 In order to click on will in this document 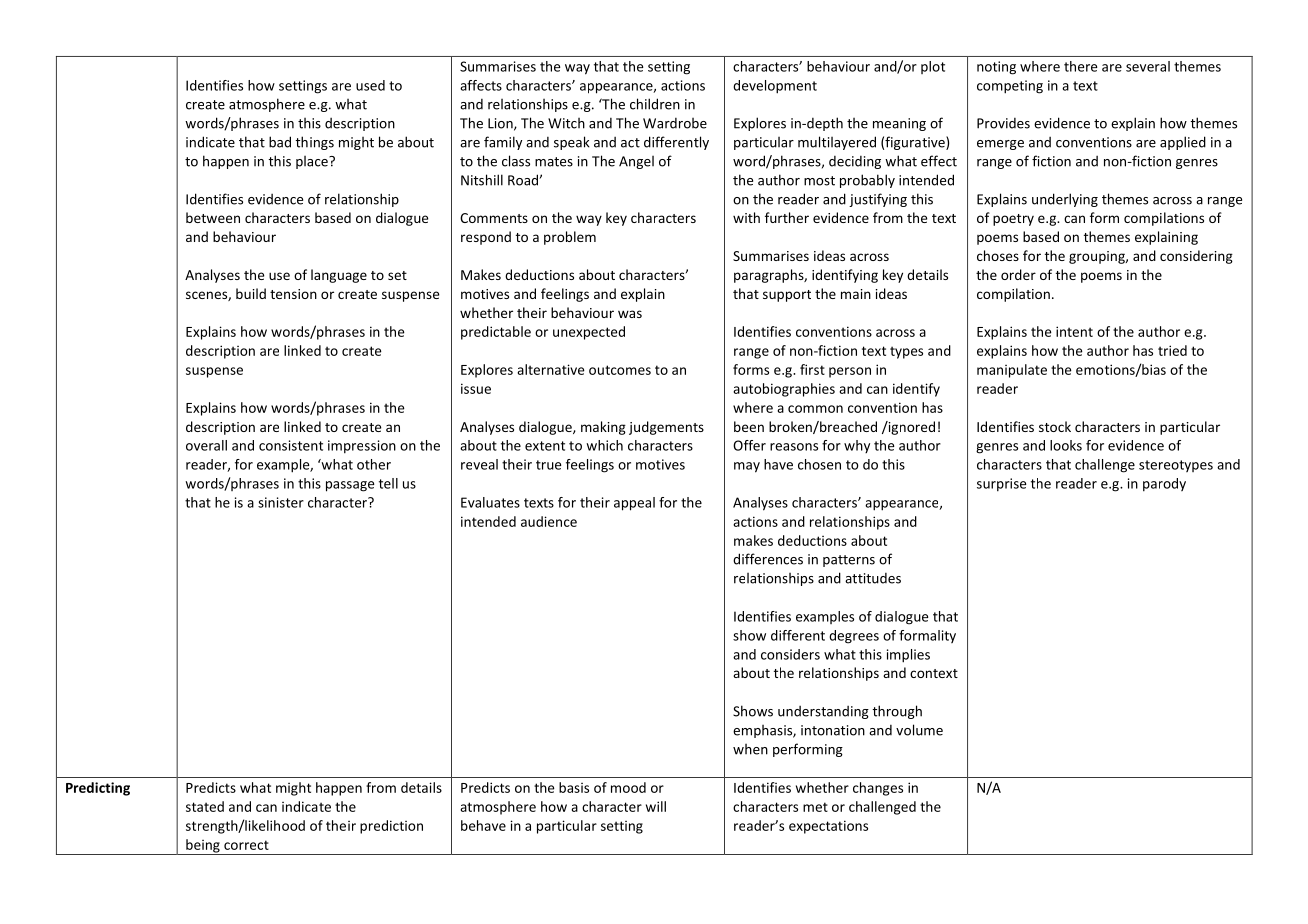, I will do `click(656, 806)`.
